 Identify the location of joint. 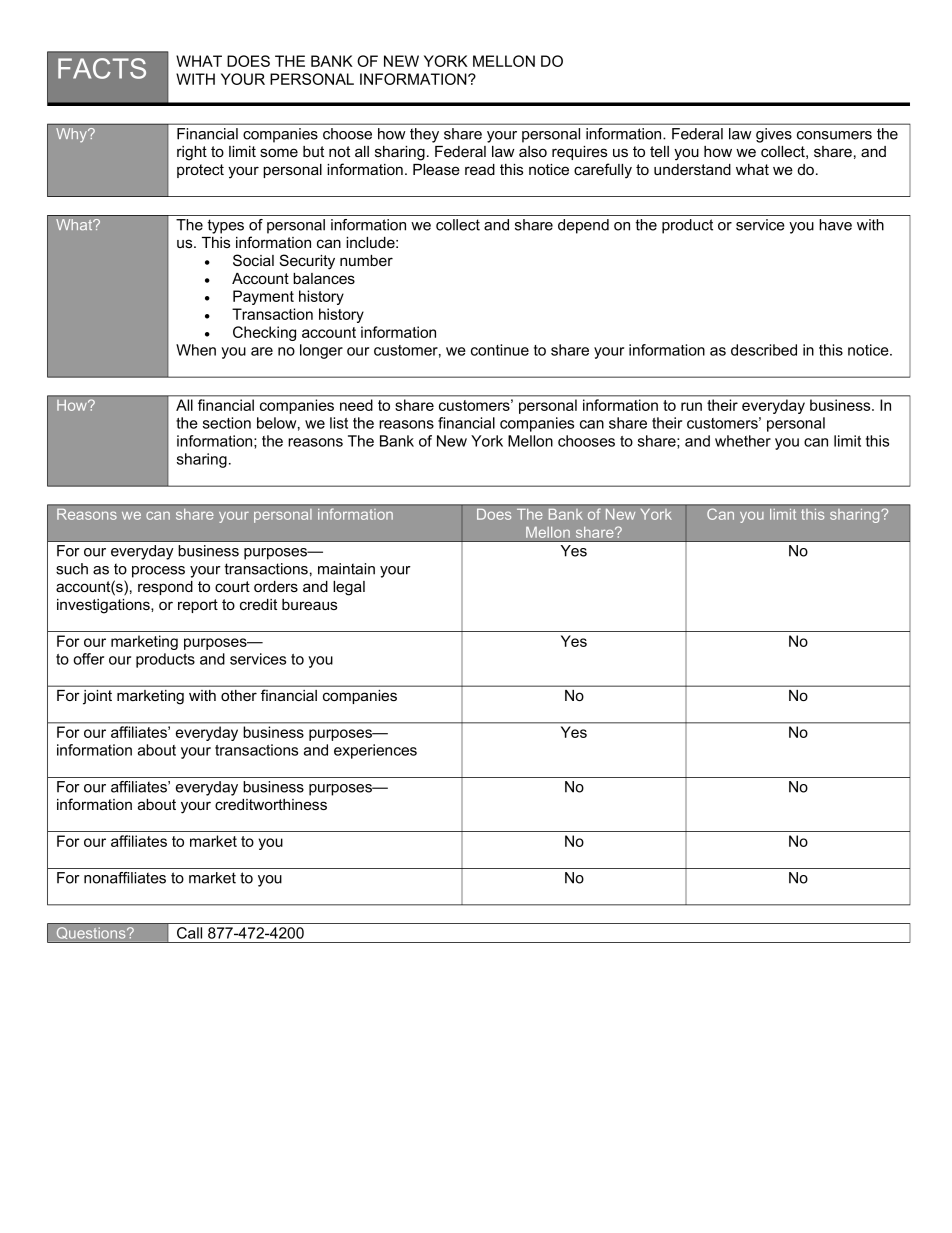
(97, 697).
